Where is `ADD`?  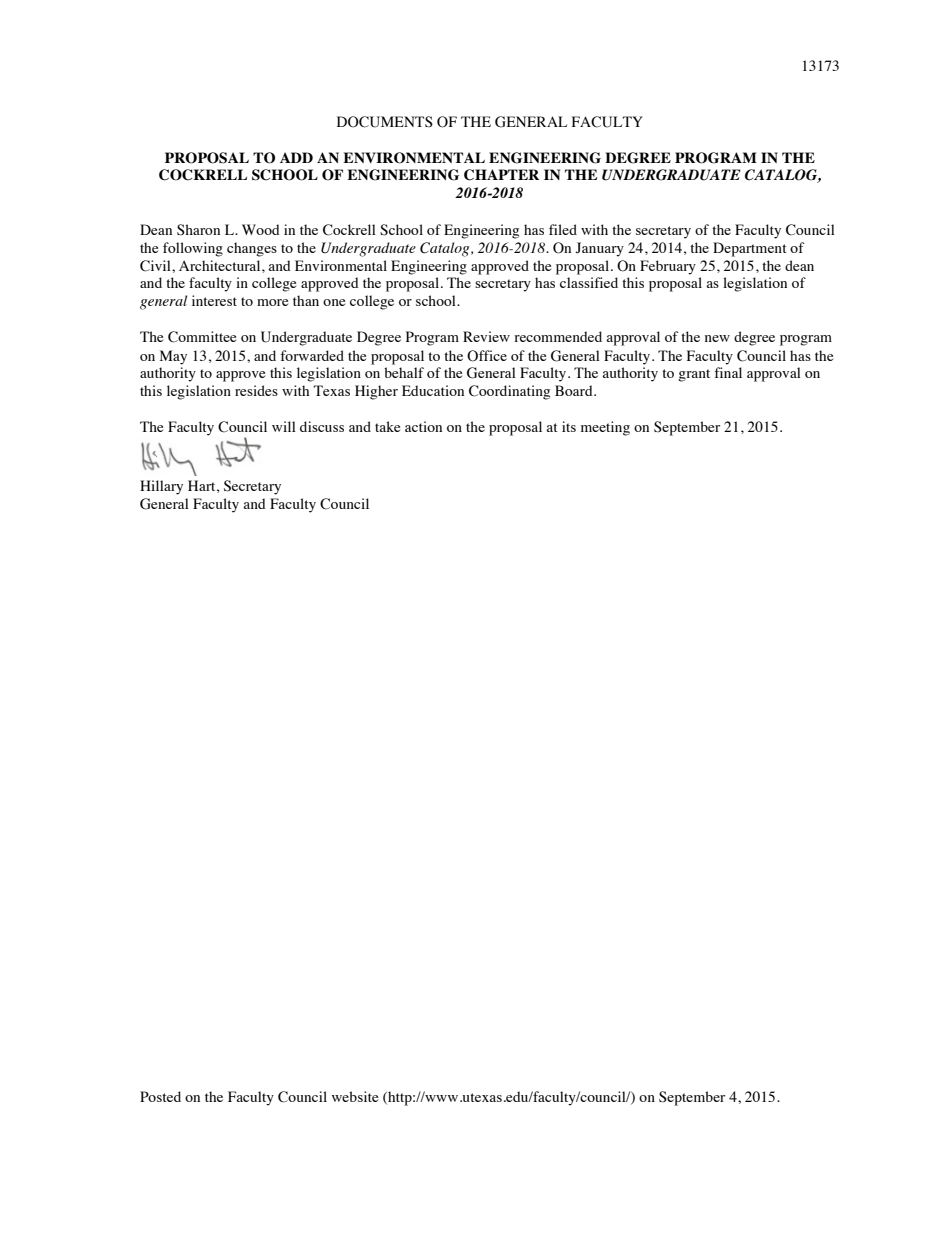
ADD is located at coordinates (296, 157).
